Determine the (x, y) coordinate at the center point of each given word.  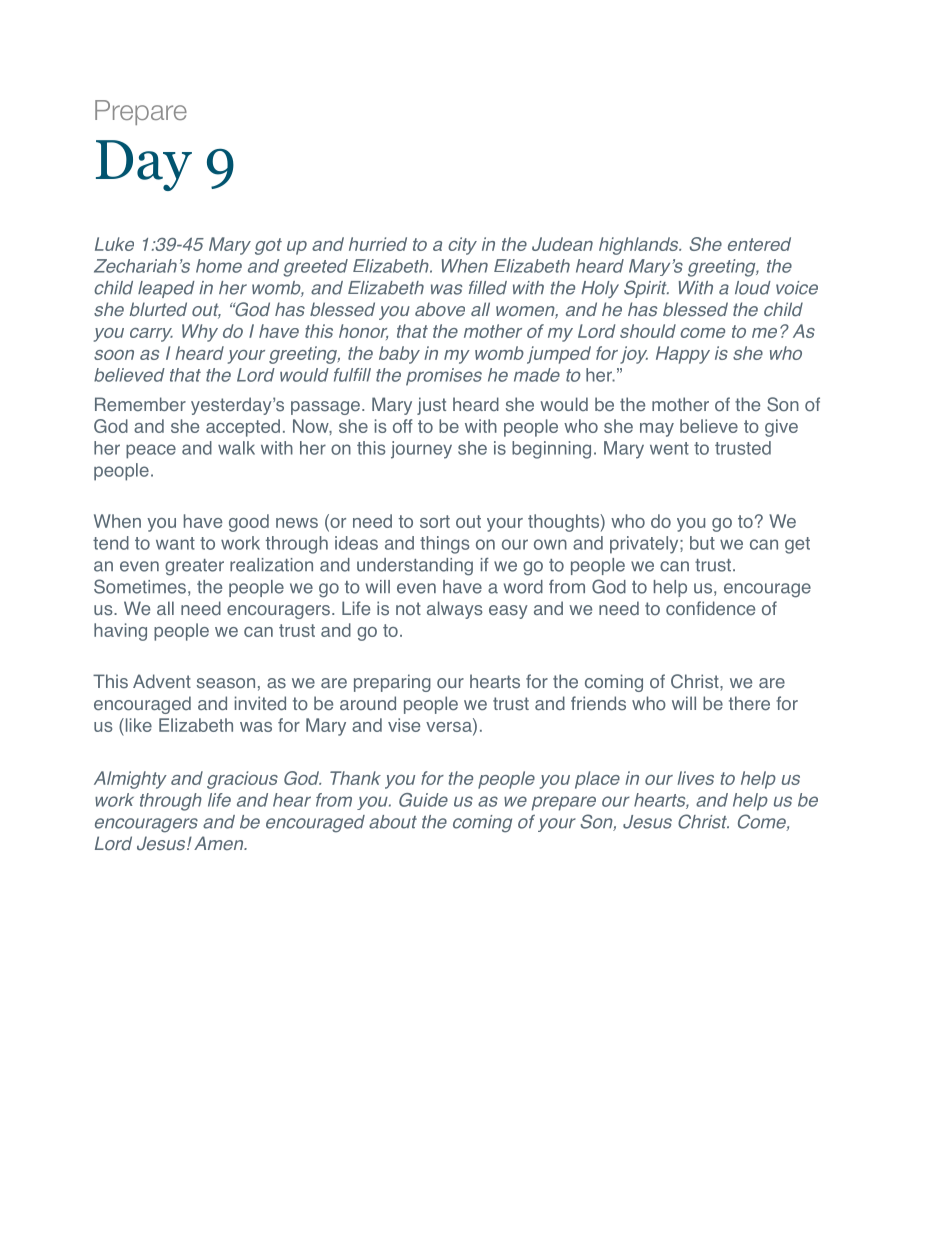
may (657, 430)
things (445, 545)
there (749, 703)
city (462, 246)
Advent (162, 681)
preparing (392, 683)
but (702, 543)
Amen (220, 843)
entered (759, 244)
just (431, 406)
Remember (140, 404)
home (219, 266)
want (175, 543)
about (393, 822)
